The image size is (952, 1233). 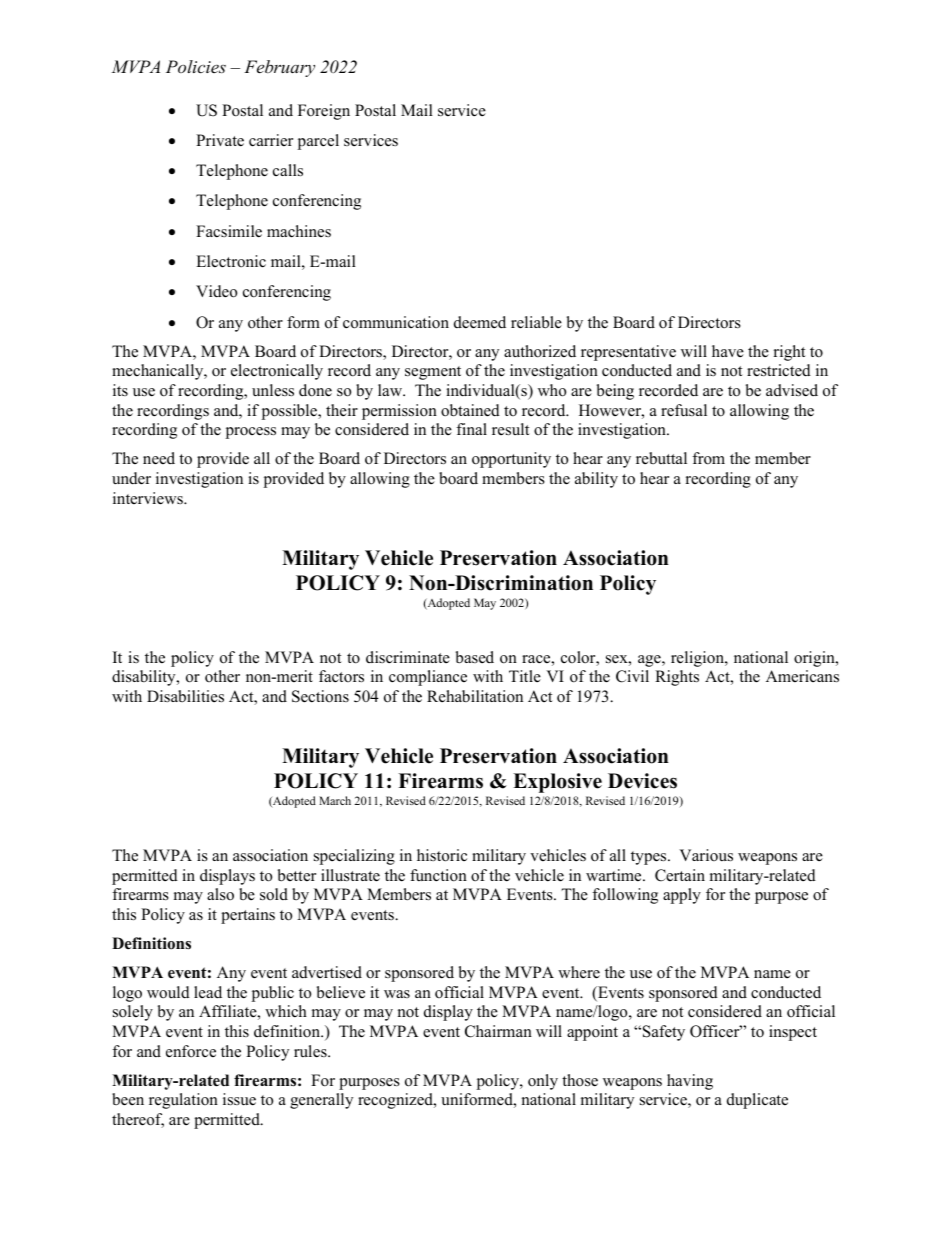 What do you see at coordinates (183, 1101) in the screenshot?
I see `regulation` at bounding box center [183, 1101].
